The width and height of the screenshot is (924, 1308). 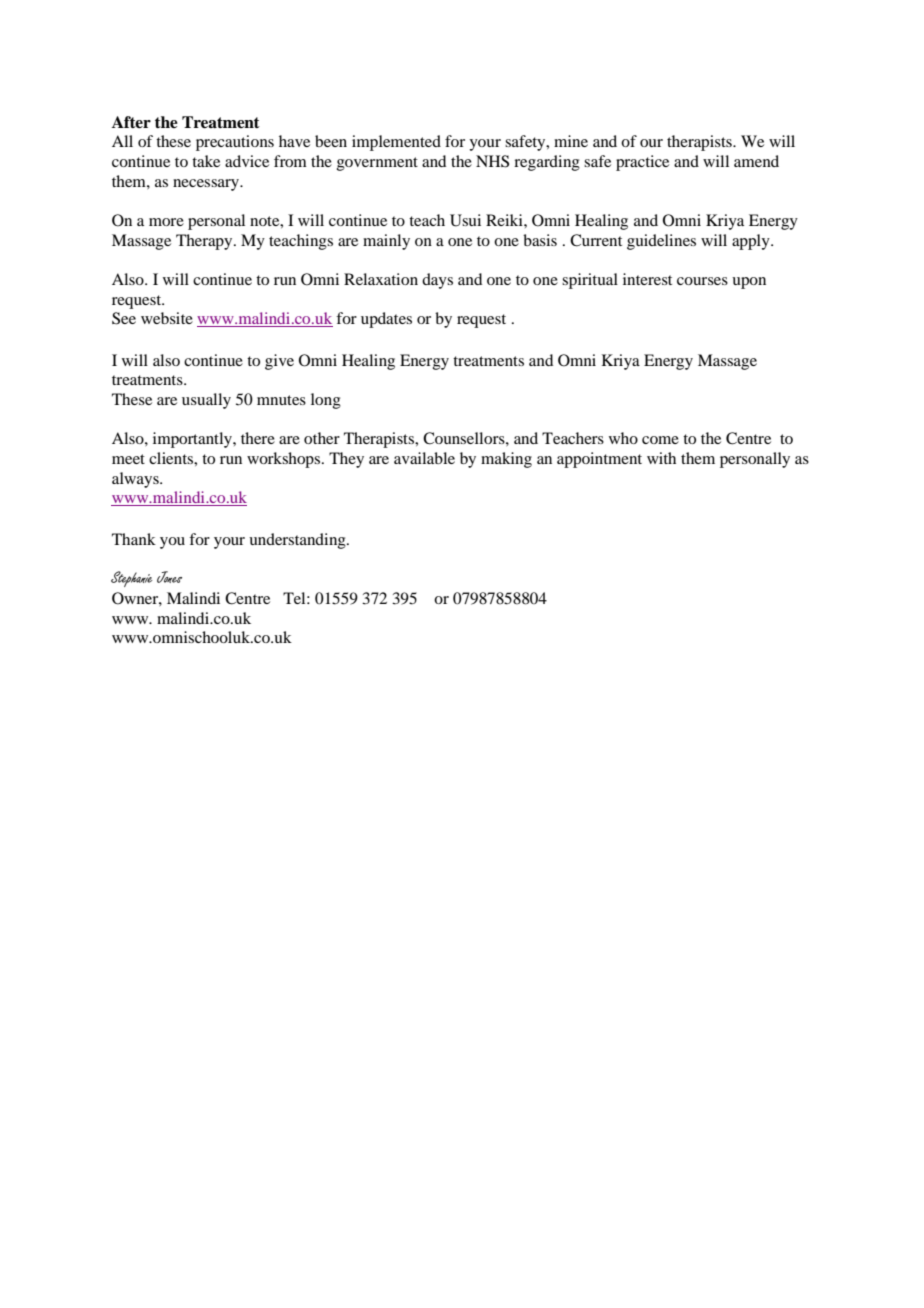 I want to click on understanding, so click(x=298, y=541).
